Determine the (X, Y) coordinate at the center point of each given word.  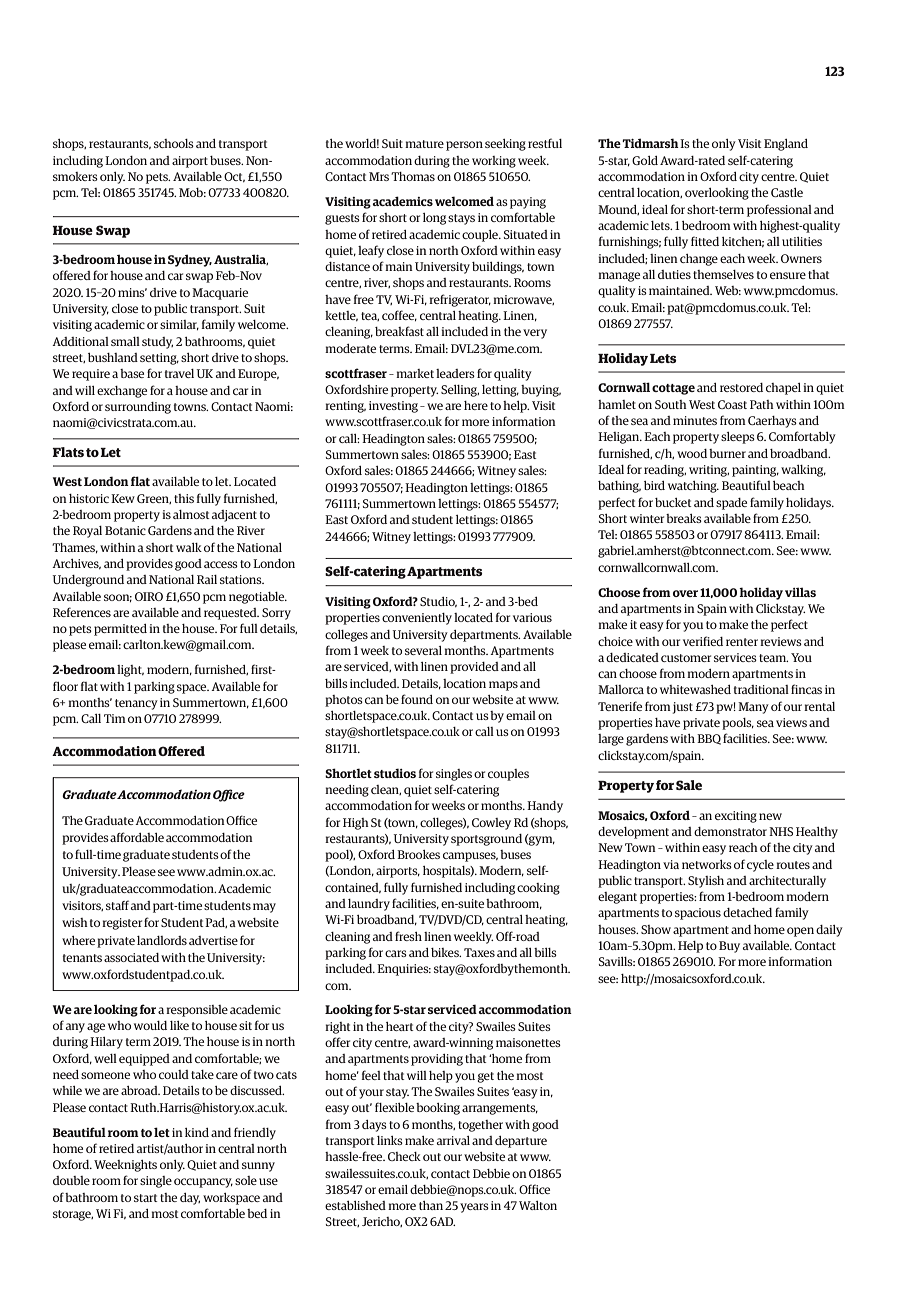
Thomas (413, 176)
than (431, 1205)
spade (731, 504)
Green (154, 499)
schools (174, 143)
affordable (137, 837)
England (786, 145)
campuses (470, 857)
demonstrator (730, 831)
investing (393, 407)
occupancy (203, 1183)
